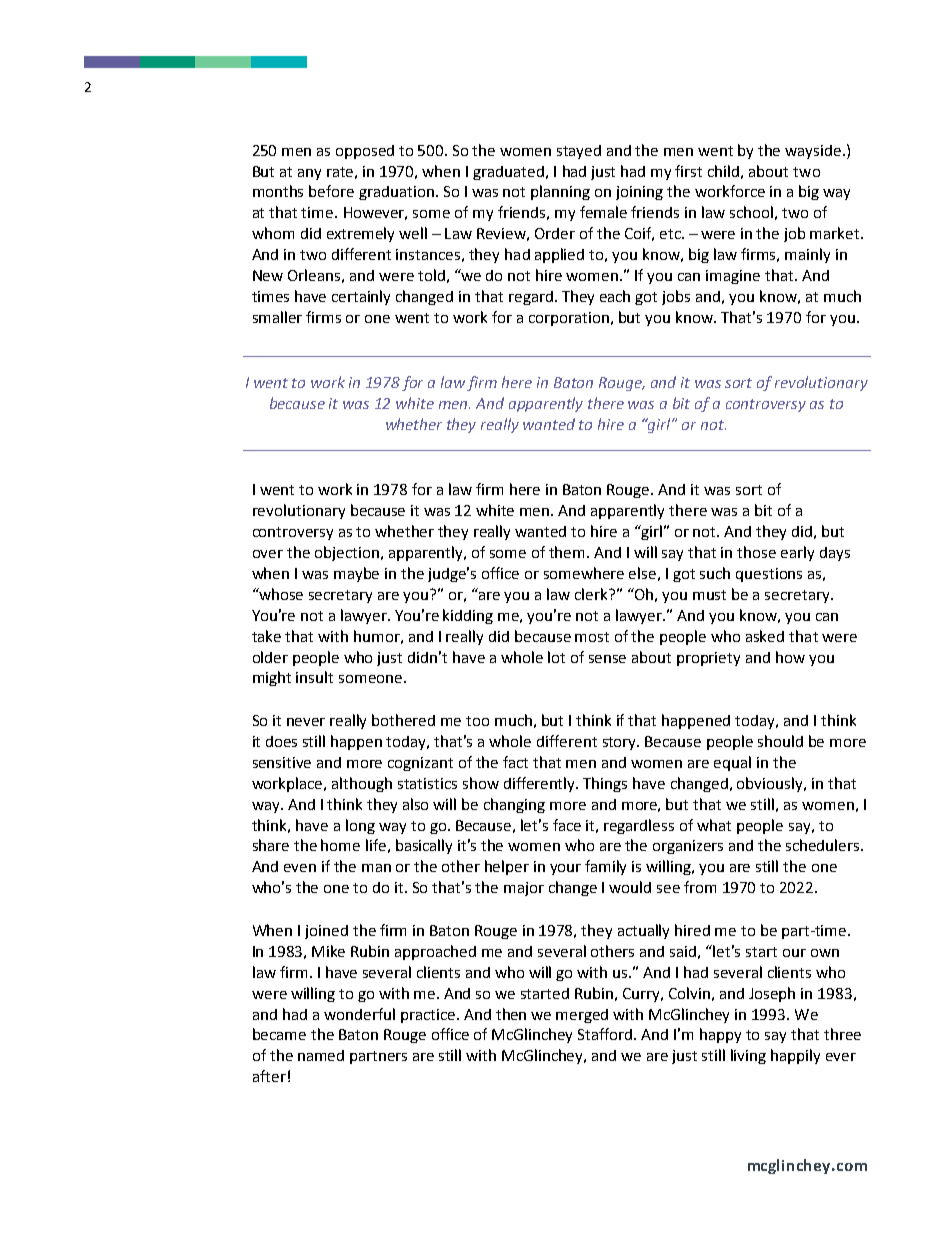 This screenshot has height=1233, width=952. What do you see at coordinates (321, 1055) in the screenshot?
I see `named` at bounding box center [321, 1055].
